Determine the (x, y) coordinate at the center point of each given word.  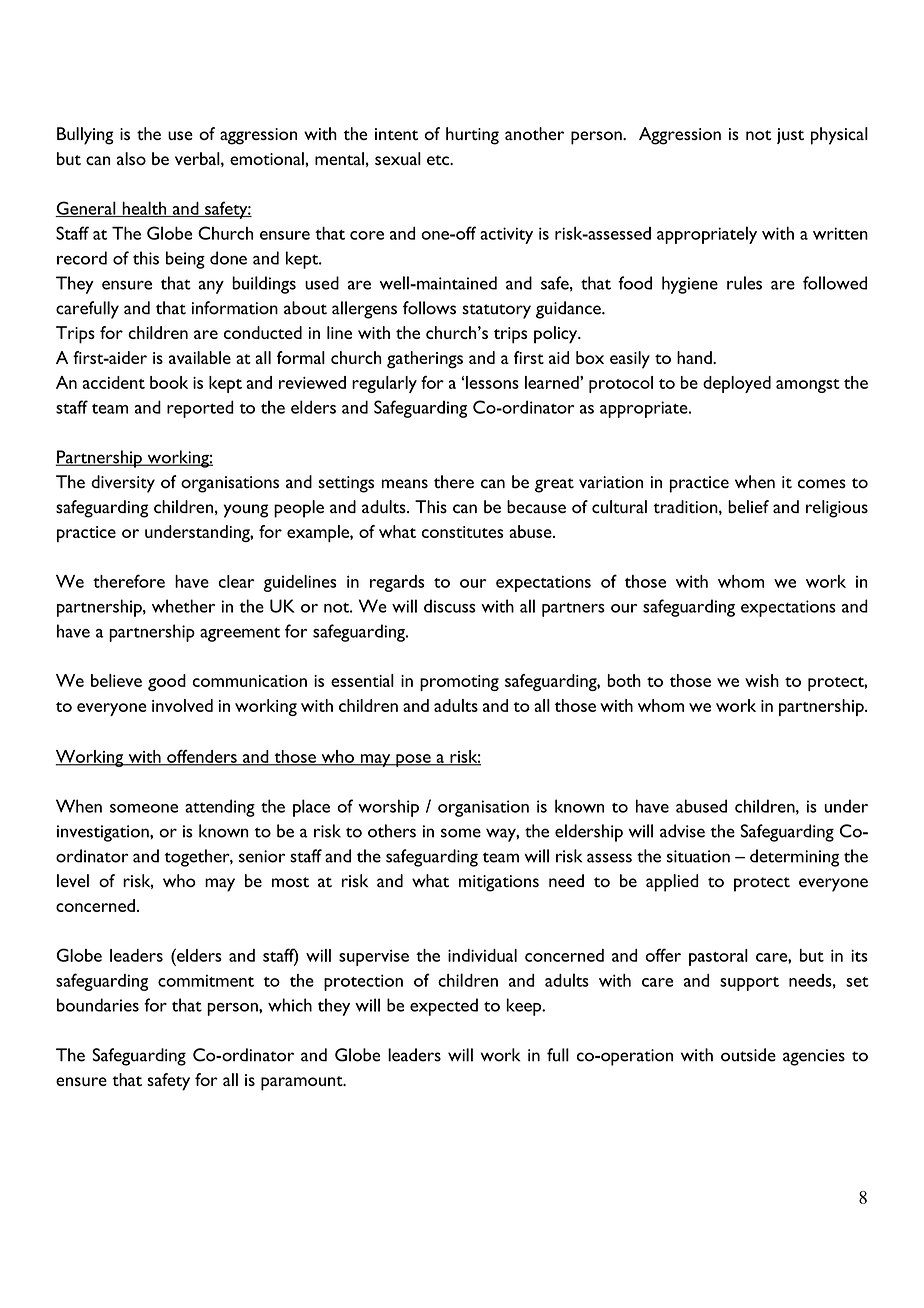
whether (183, 606)
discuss (450, 606)
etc (439, 160)
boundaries (98, 1005)
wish (762, 680)
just (790, 136)
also (131, 158)
